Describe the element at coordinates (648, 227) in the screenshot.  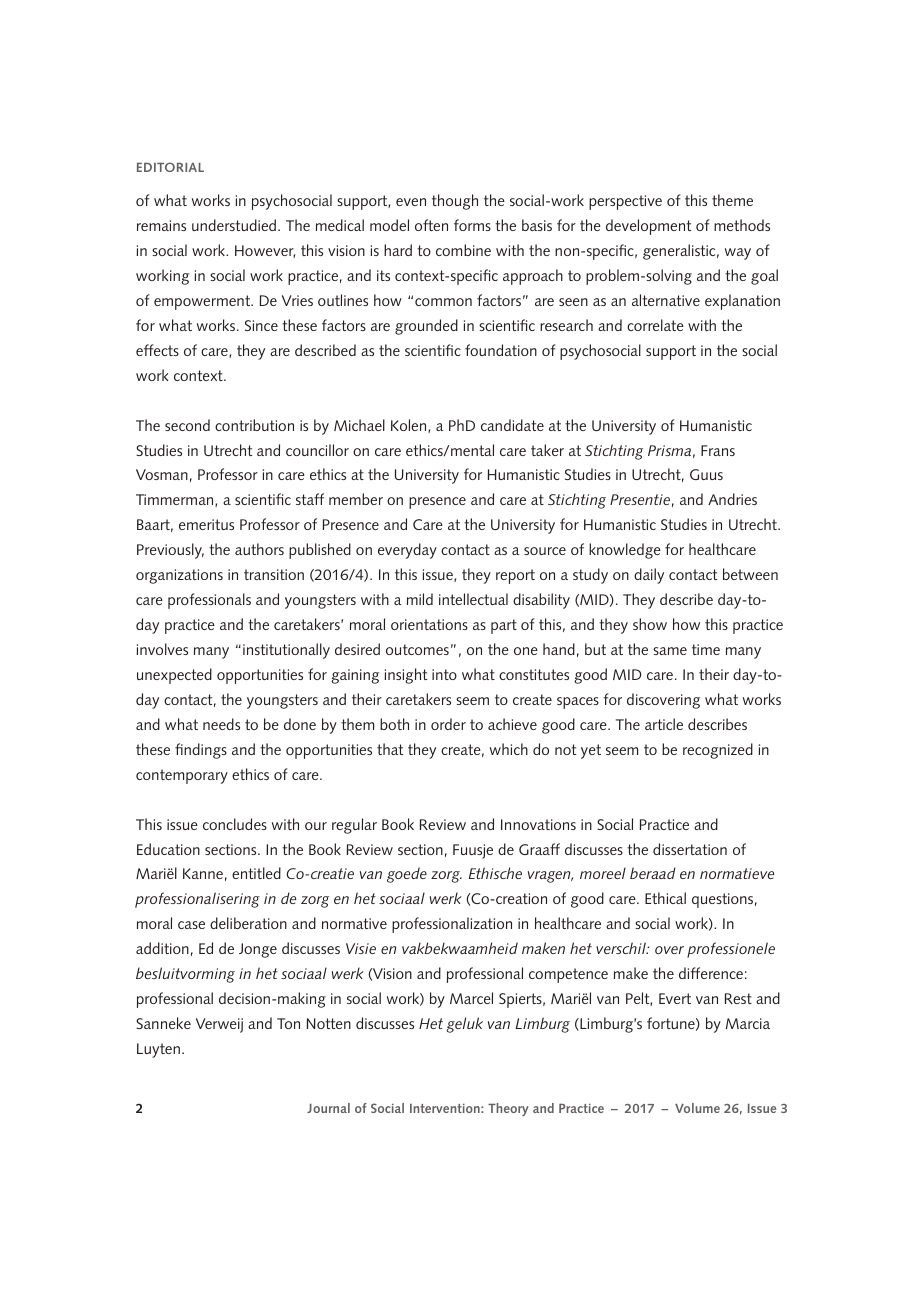
I see `development` at that location.
